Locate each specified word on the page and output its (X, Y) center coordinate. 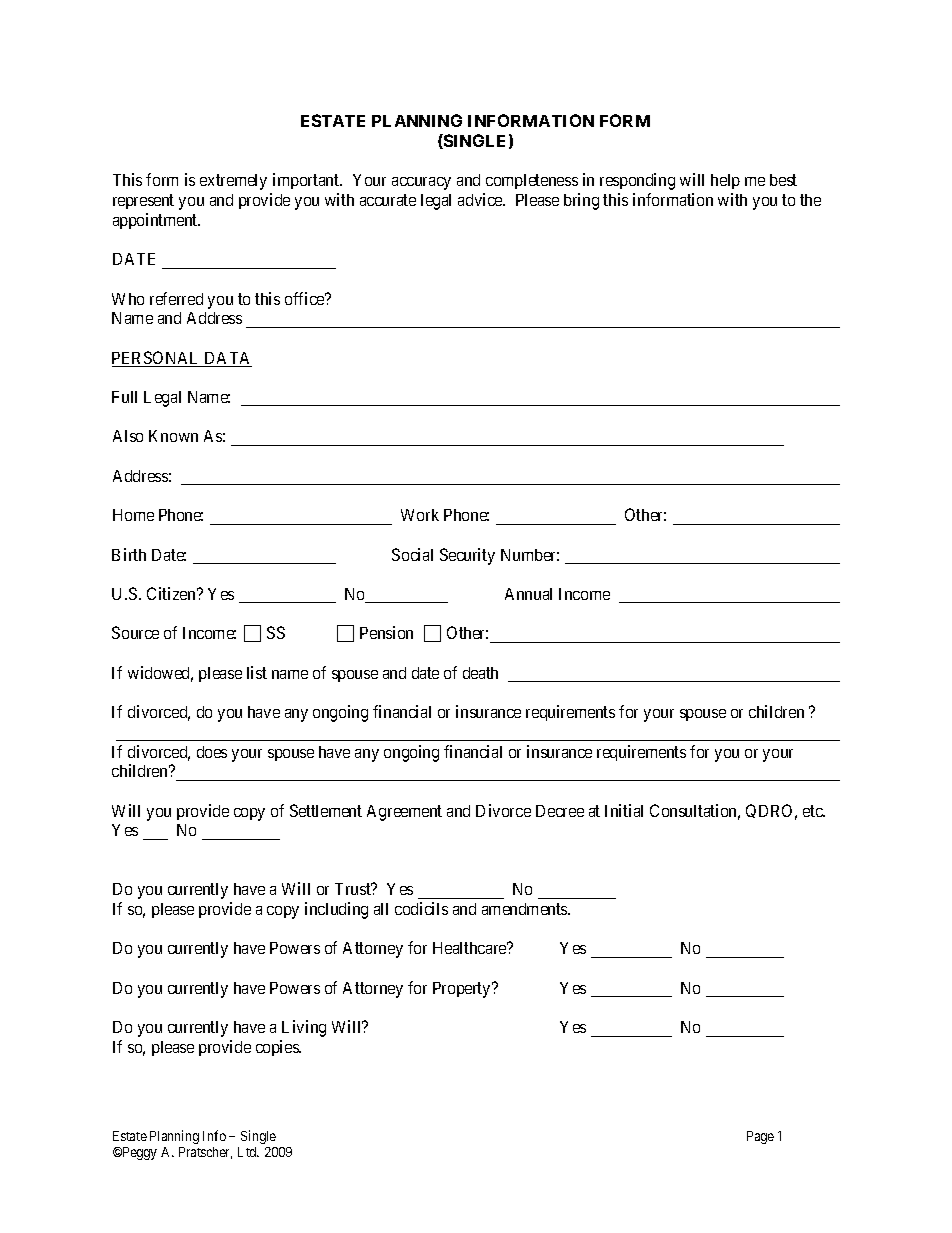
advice (481, 199)
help (725, 181)
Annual (528, 594)
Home (133, 515)
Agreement (404, 813)
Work (420, 515)
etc (814, 811)
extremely (233, 182)
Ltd (248, 1152)
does (212, 752)
